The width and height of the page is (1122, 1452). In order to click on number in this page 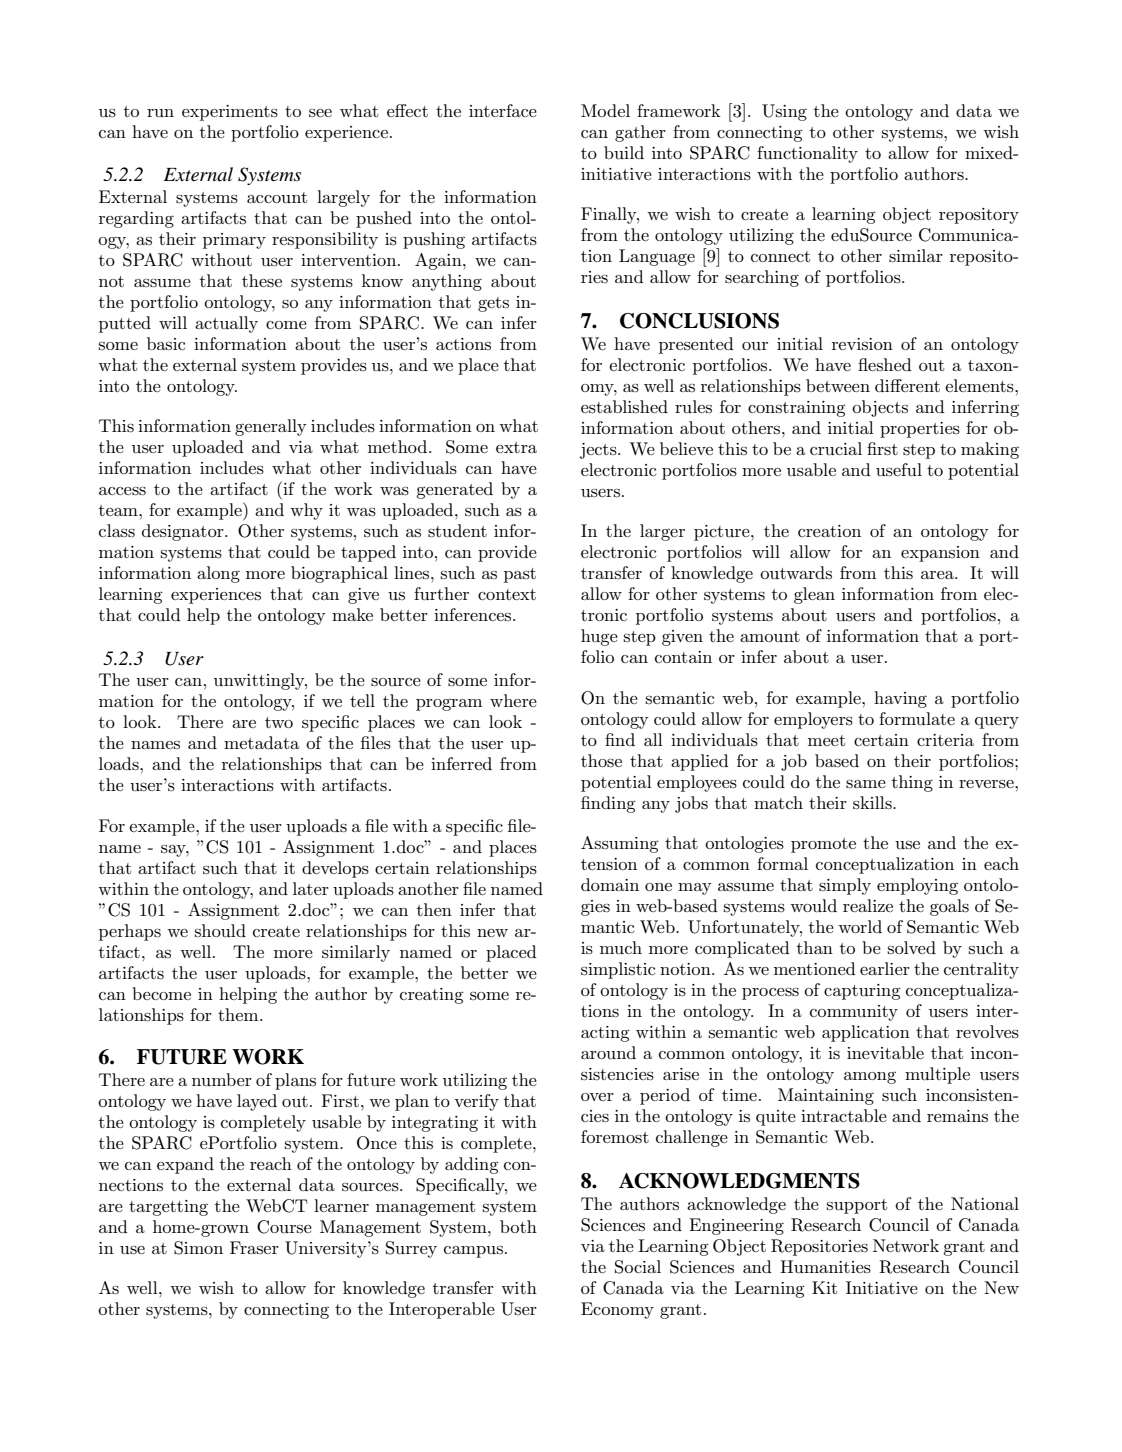, I will do `click(222, 1080)`.
